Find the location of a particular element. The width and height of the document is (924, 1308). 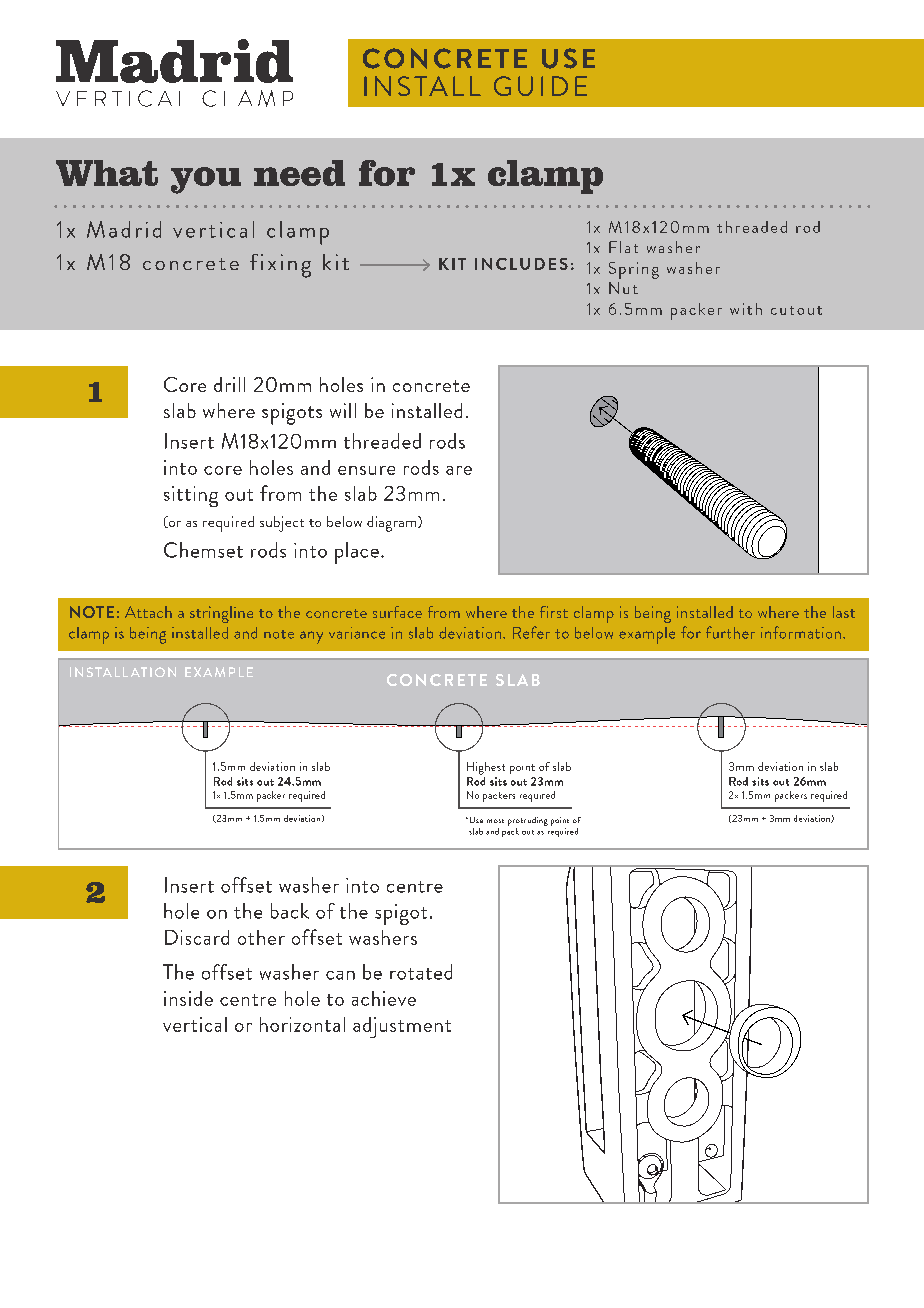

inside is located at coordinates (188, 998).
